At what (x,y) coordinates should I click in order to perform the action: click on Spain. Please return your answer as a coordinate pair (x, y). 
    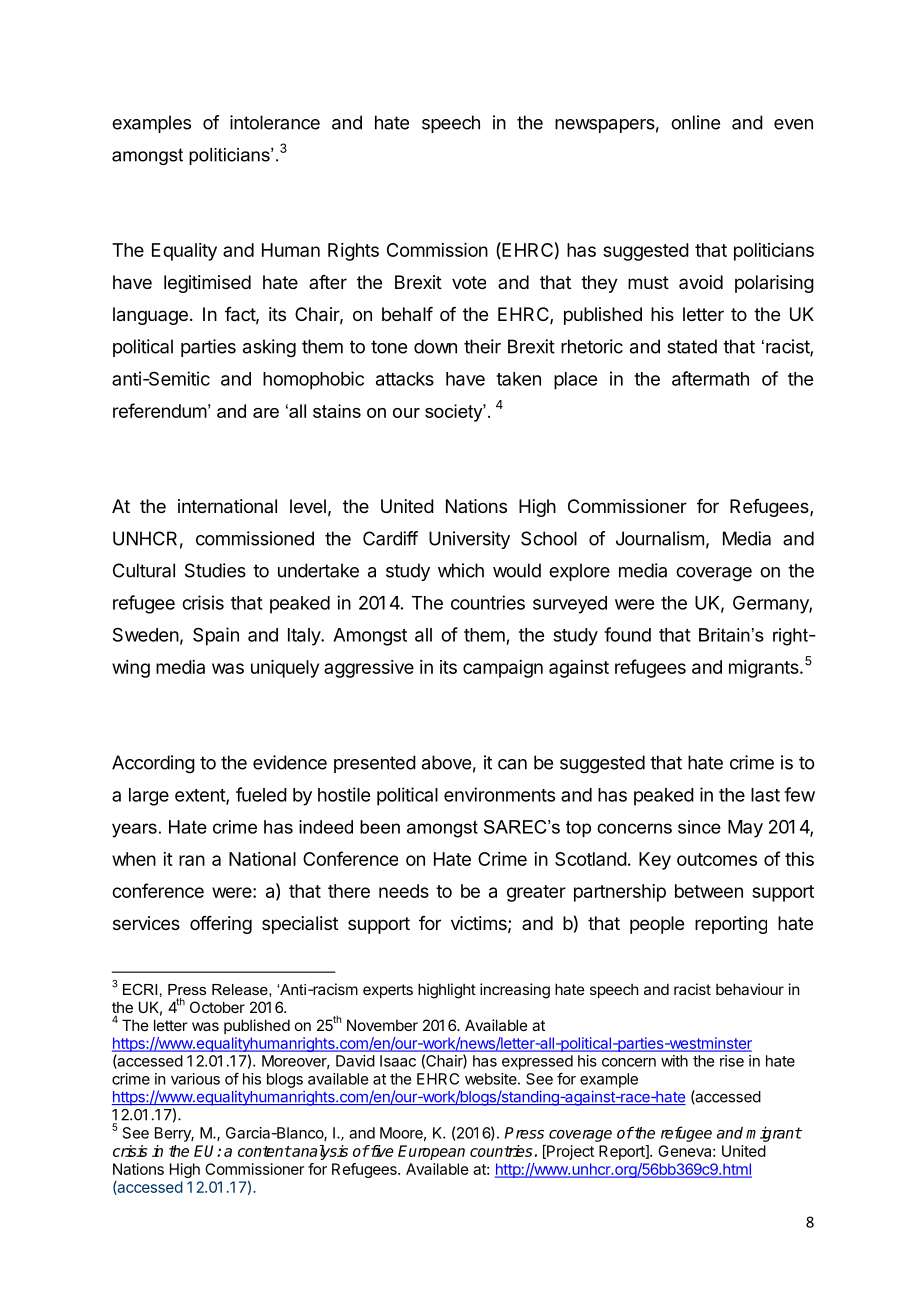
    Looking at the image, I should click on (216, 636).
